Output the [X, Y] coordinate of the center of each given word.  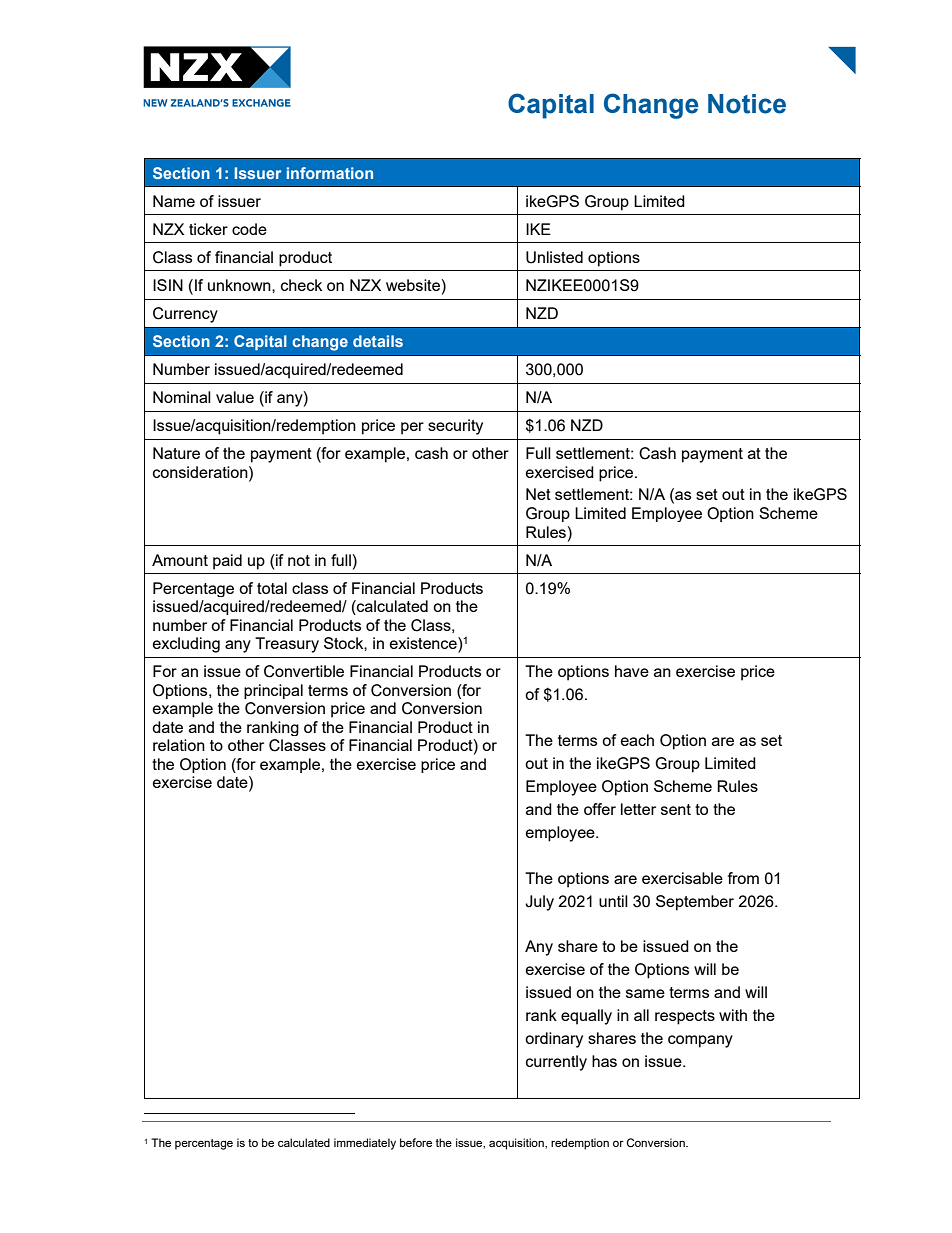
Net [538, 494]
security [455, 427]
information [330, 173]
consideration [201, 472]
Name [174, 201]
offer [600, 809]
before [416, 1142]
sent [676, 809]
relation [179, 745]
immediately [365, 1144]
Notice [747, 104]
